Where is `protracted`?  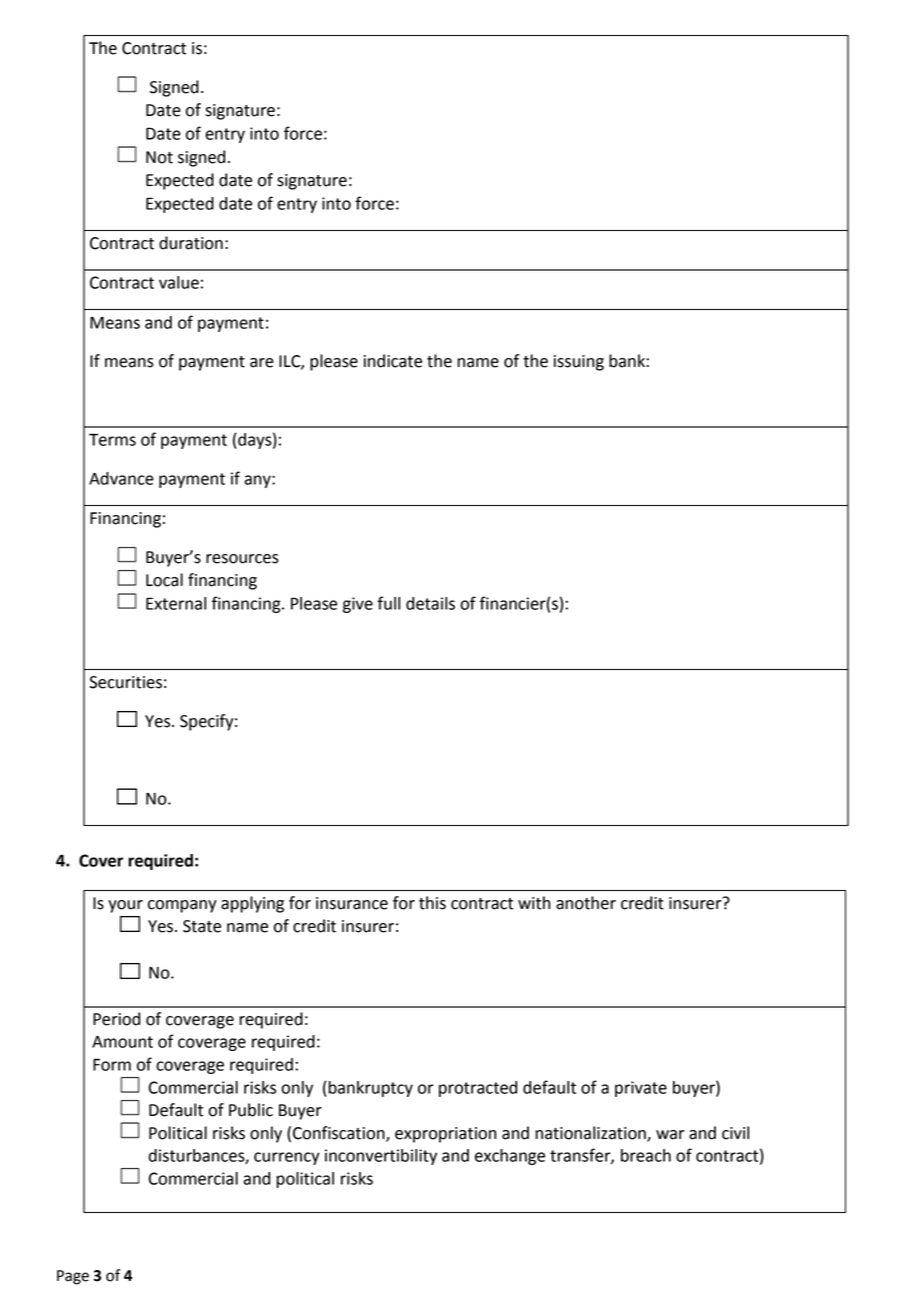 protracted is located at coordinates (478, 1089).
